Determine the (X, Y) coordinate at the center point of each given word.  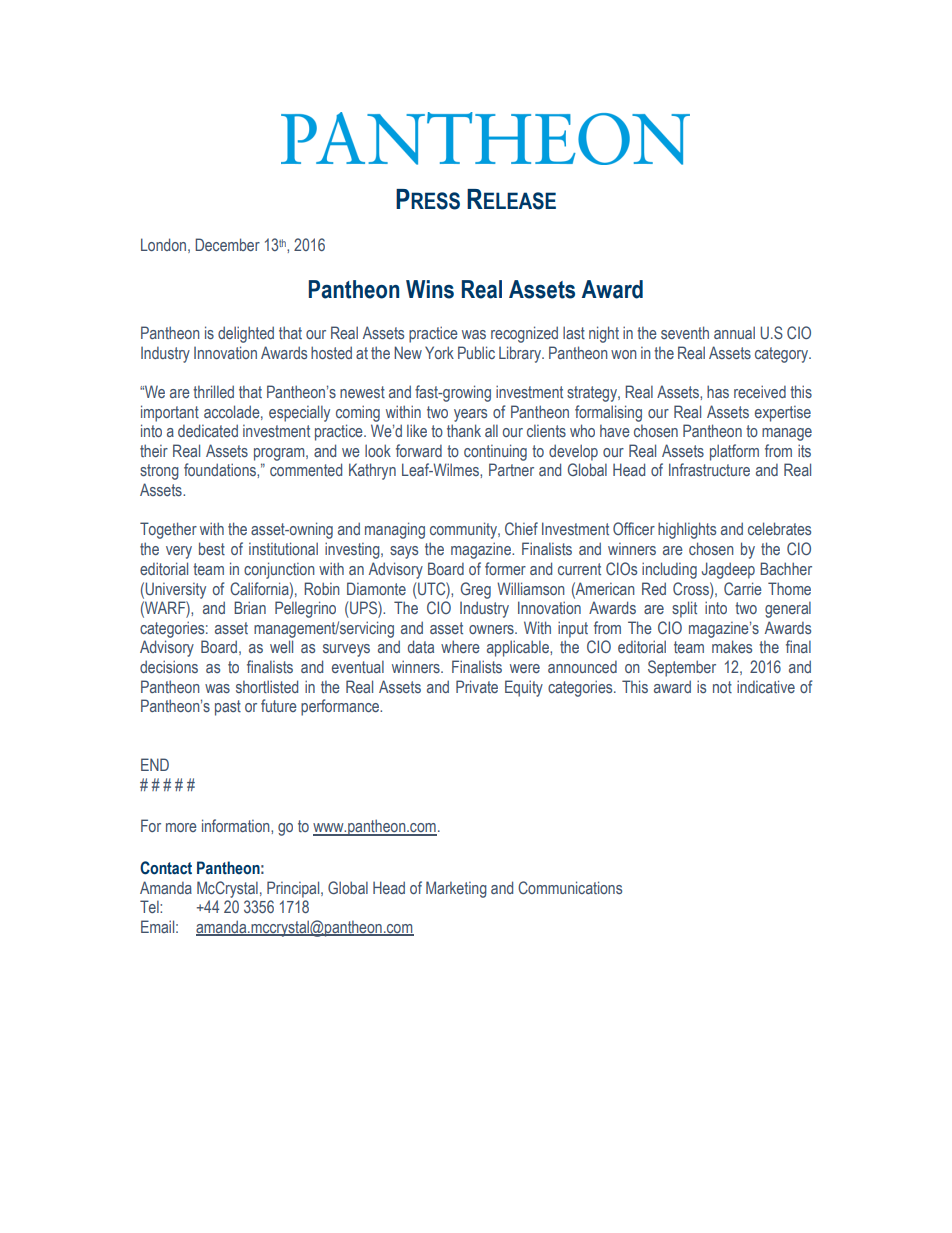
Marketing (456, 889)
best (212, 548)
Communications (570, 887)
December (227, 244)
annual (734, 332)
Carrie (743, 588)
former (505, 568)
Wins (430, 289)
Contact (166, 868)
